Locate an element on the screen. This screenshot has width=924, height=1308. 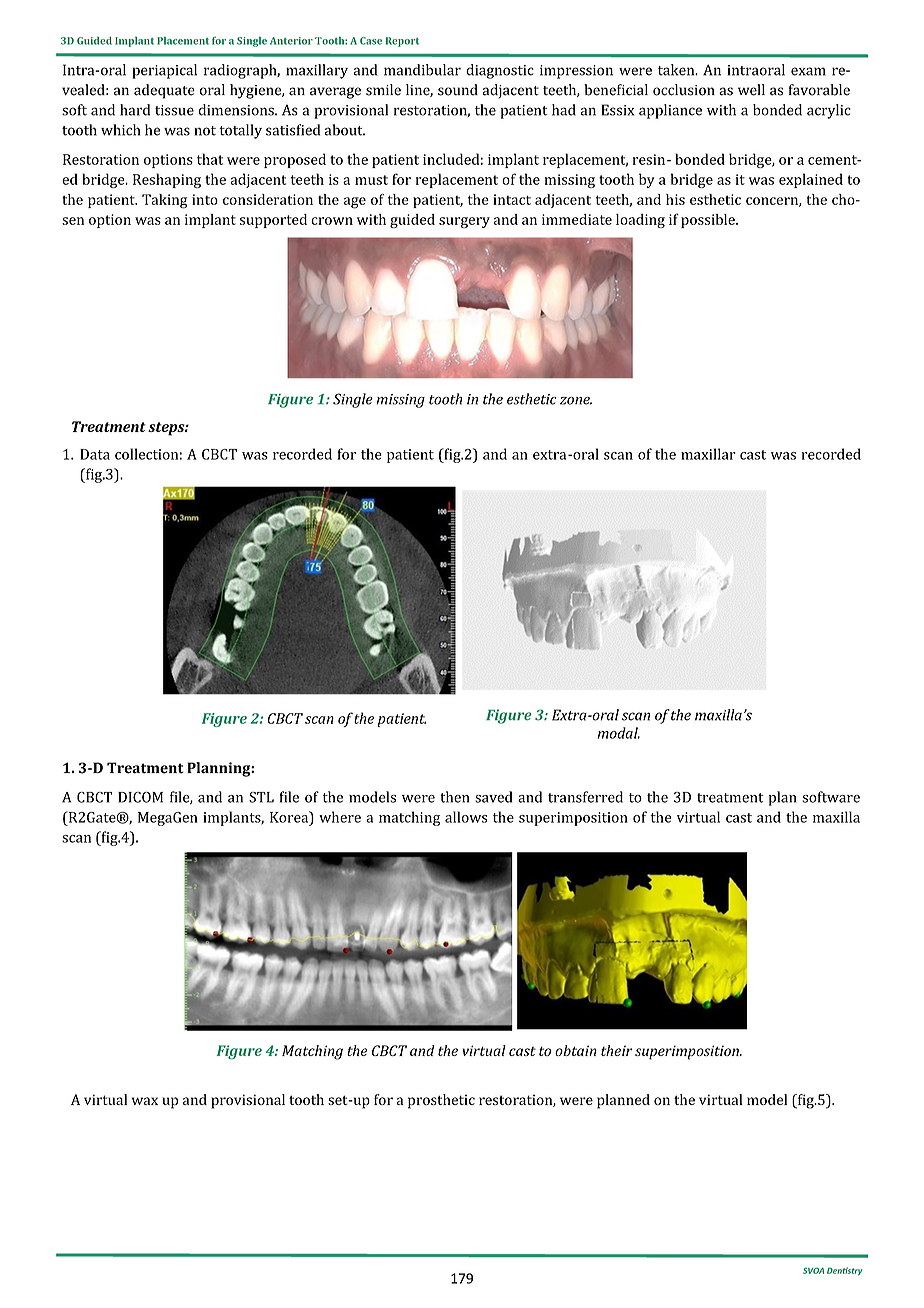
wax is located at coordinates (145, 1101).
